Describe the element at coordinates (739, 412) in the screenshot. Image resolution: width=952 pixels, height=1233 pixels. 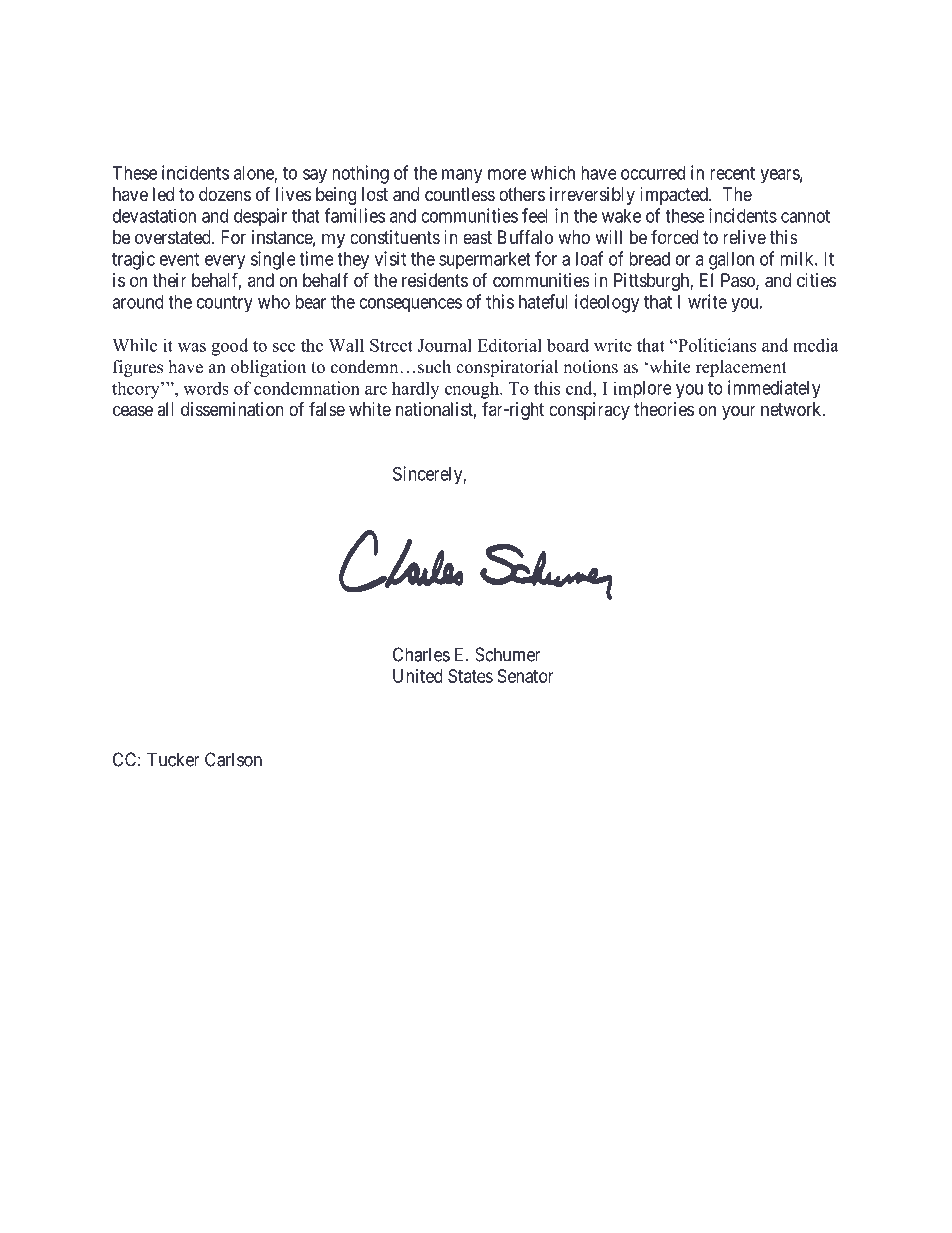
I see `your` at that location.
